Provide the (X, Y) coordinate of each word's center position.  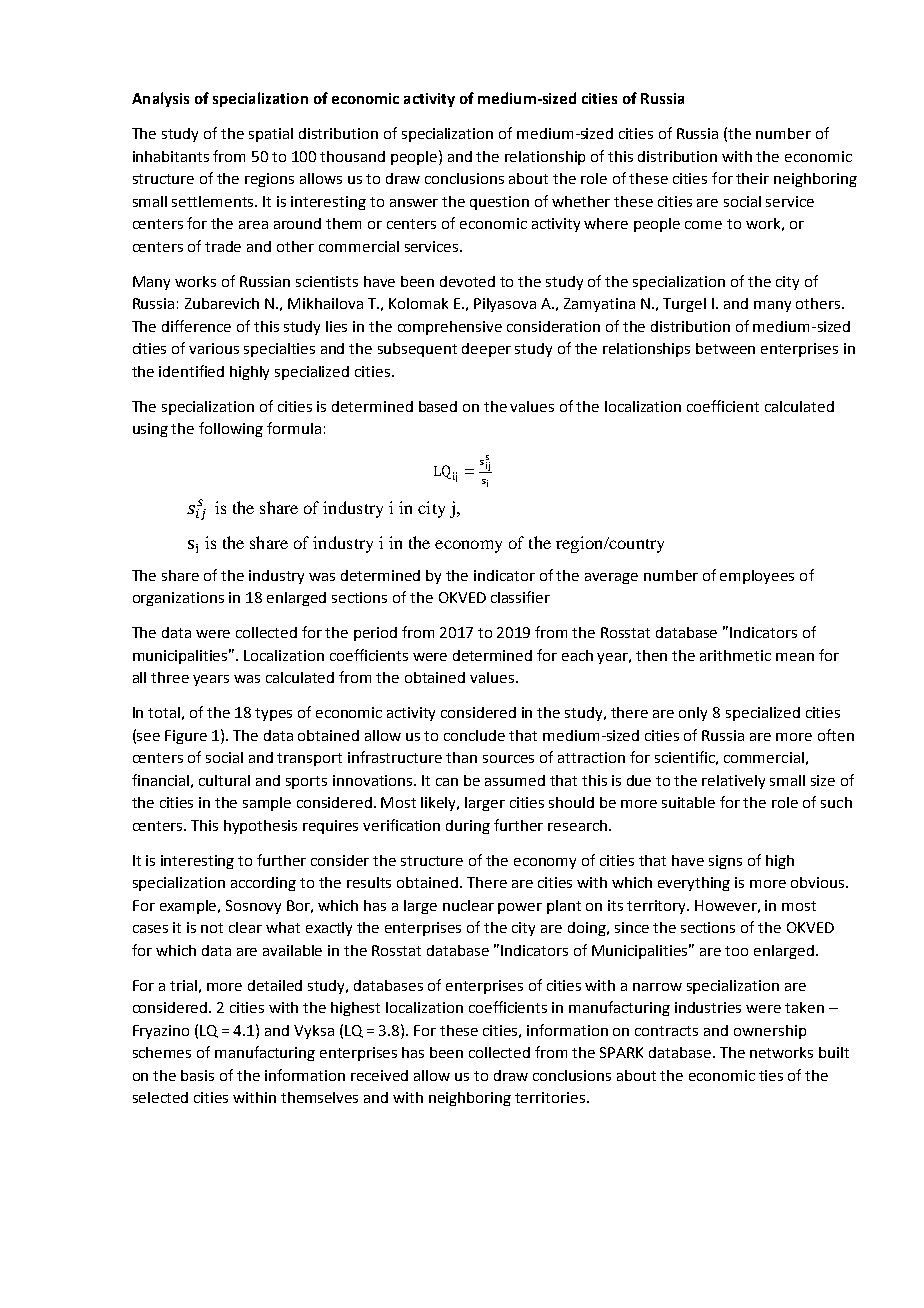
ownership (770, 1032)
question (499, 203)
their (752, 178)
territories (550, 1097)
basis (197, 1075)
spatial (271, 135)
